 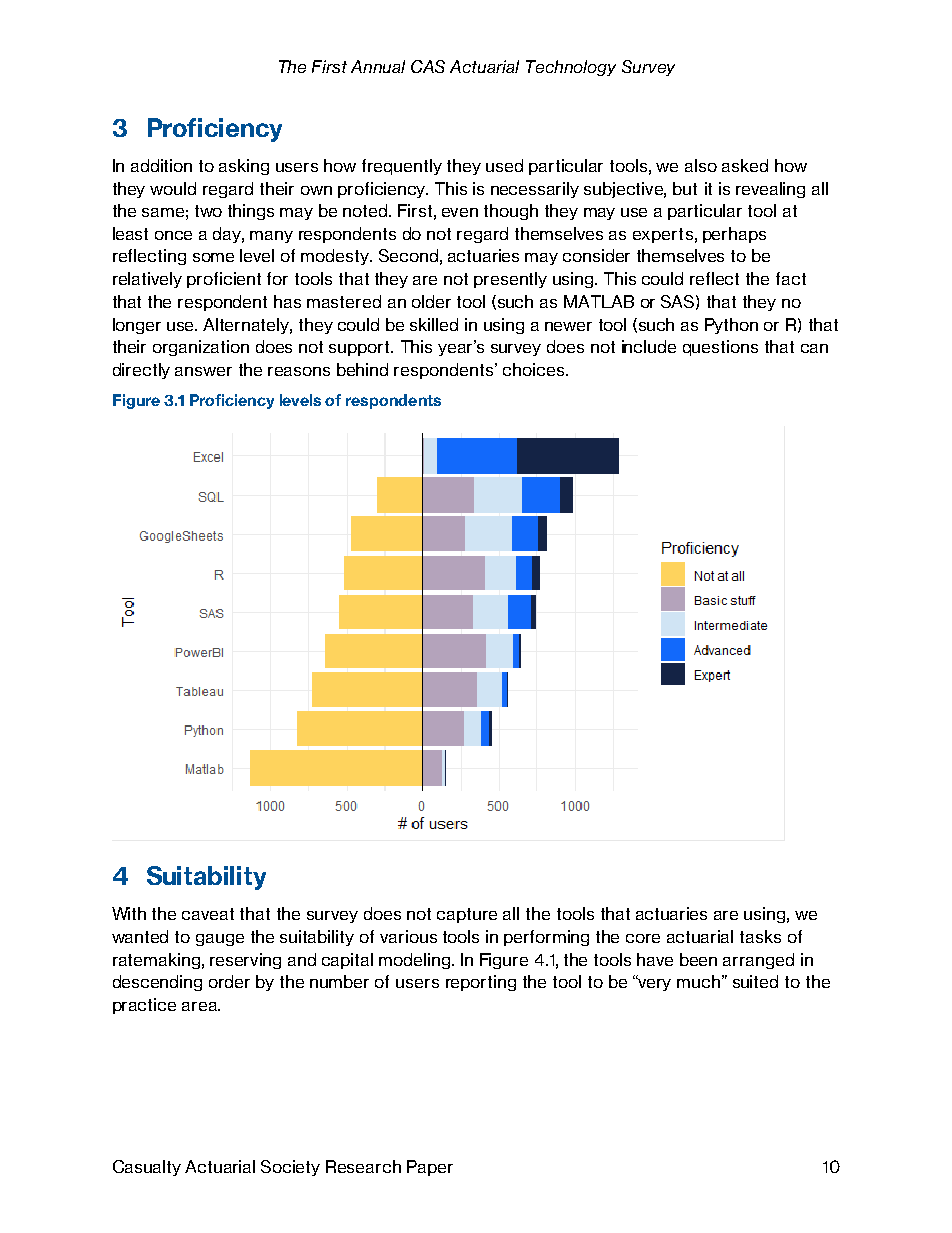 I want to click on capture, so click(x=467, y=915).
